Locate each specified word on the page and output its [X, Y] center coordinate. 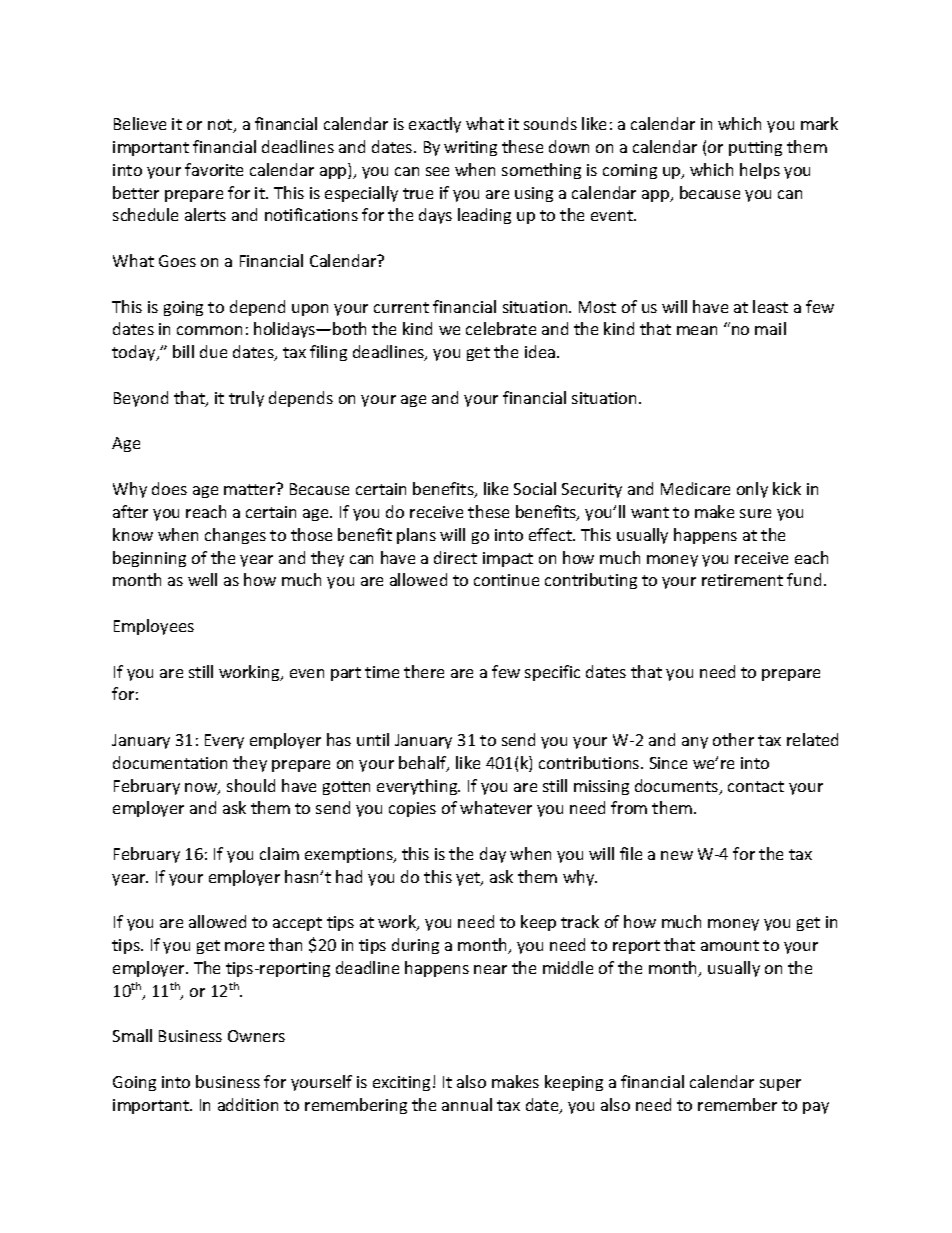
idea [541, 351]
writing [470, 148]
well [202, 579]
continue [506, 580]
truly [246, 399]
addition [248, 1104]
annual [467, 1104]
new [677, 855]
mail [770, 328]
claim [279, 853]
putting [755, 148]
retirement [742, 580]
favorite [214, 169]
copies [412, 809]
